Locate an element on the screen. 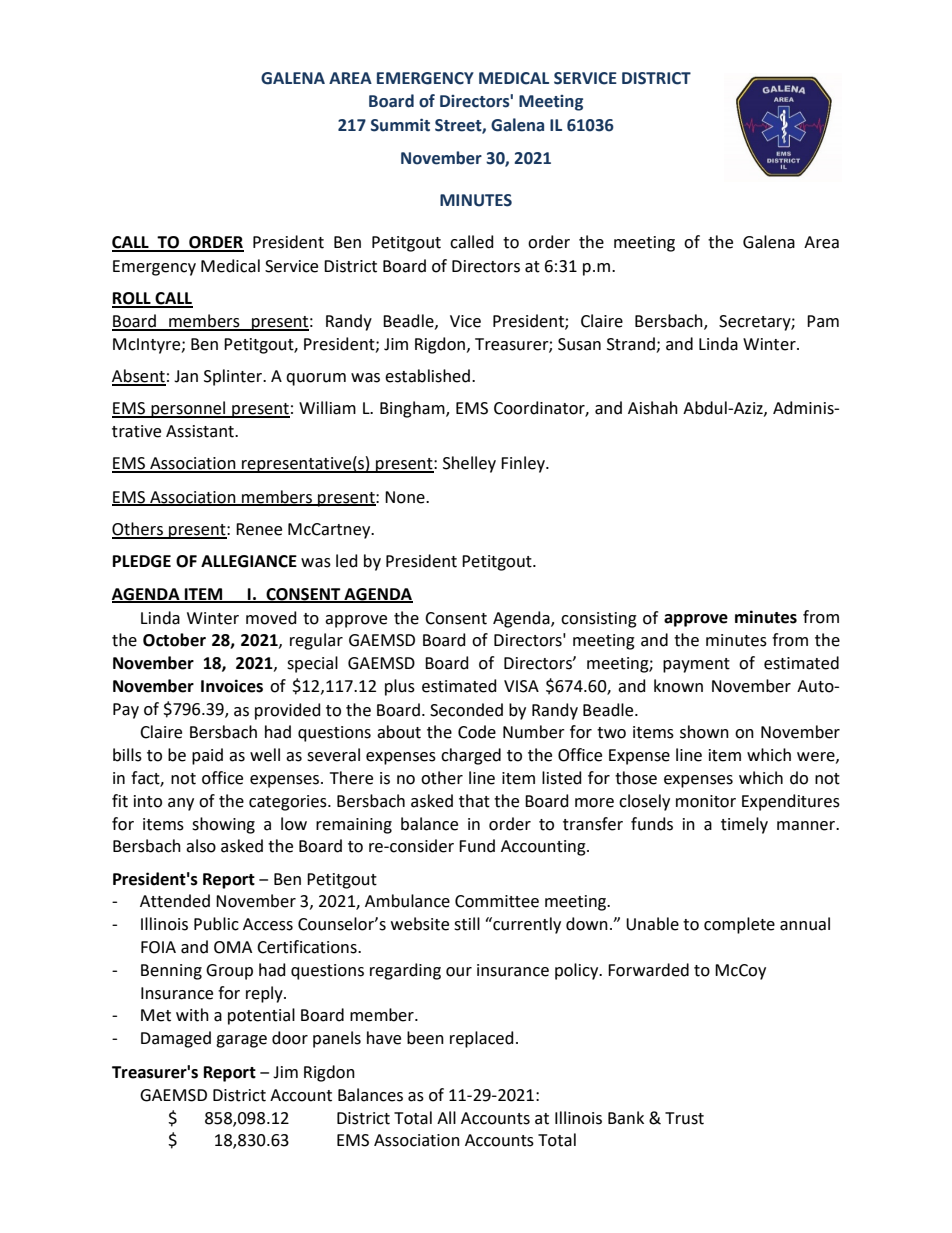 The width and height of the screenshot is (952, 1233). Damaged is located at coordinates (176, 1039).
